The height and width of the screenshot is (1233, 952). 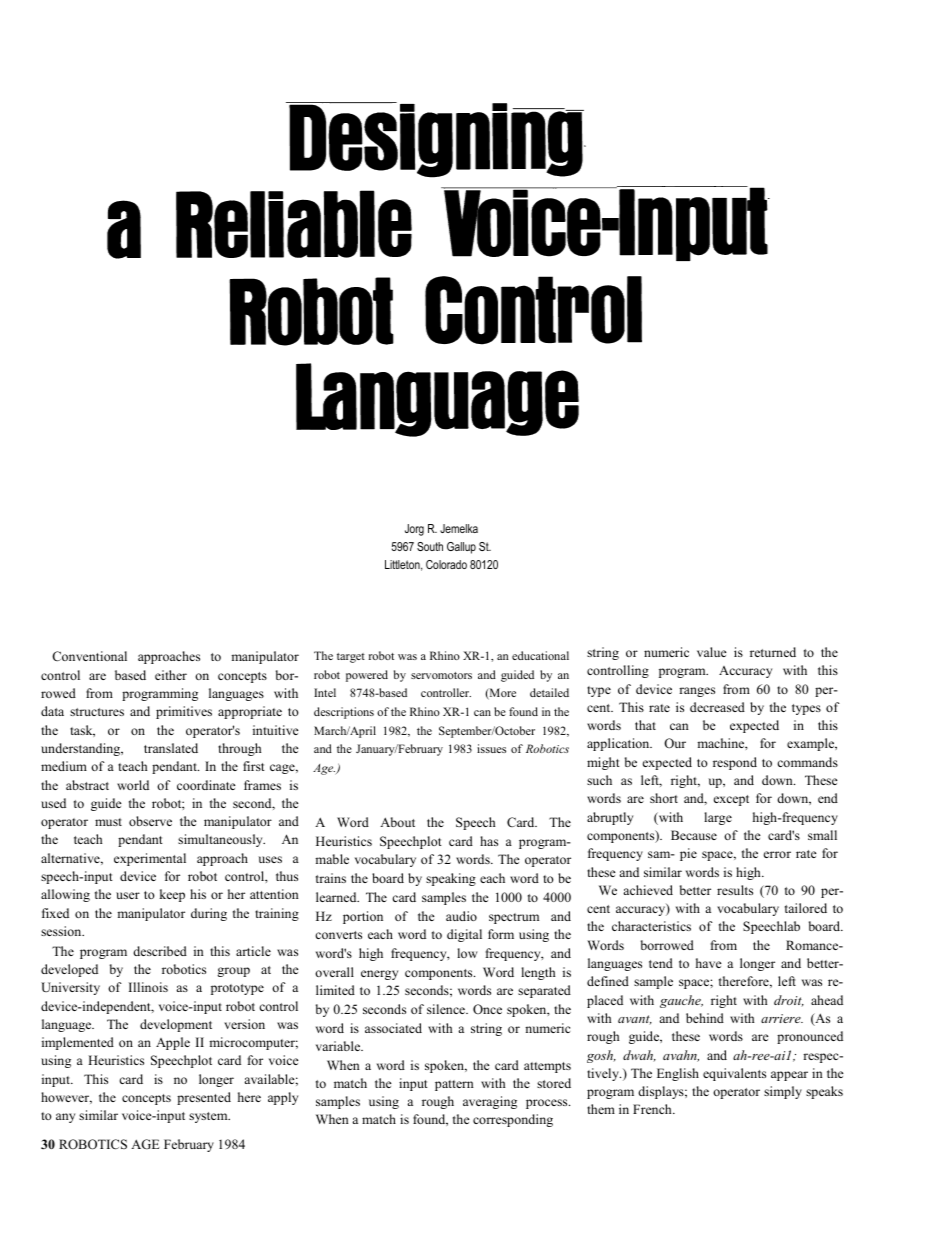 I want to click on translated, so click(x=171, y=748).
